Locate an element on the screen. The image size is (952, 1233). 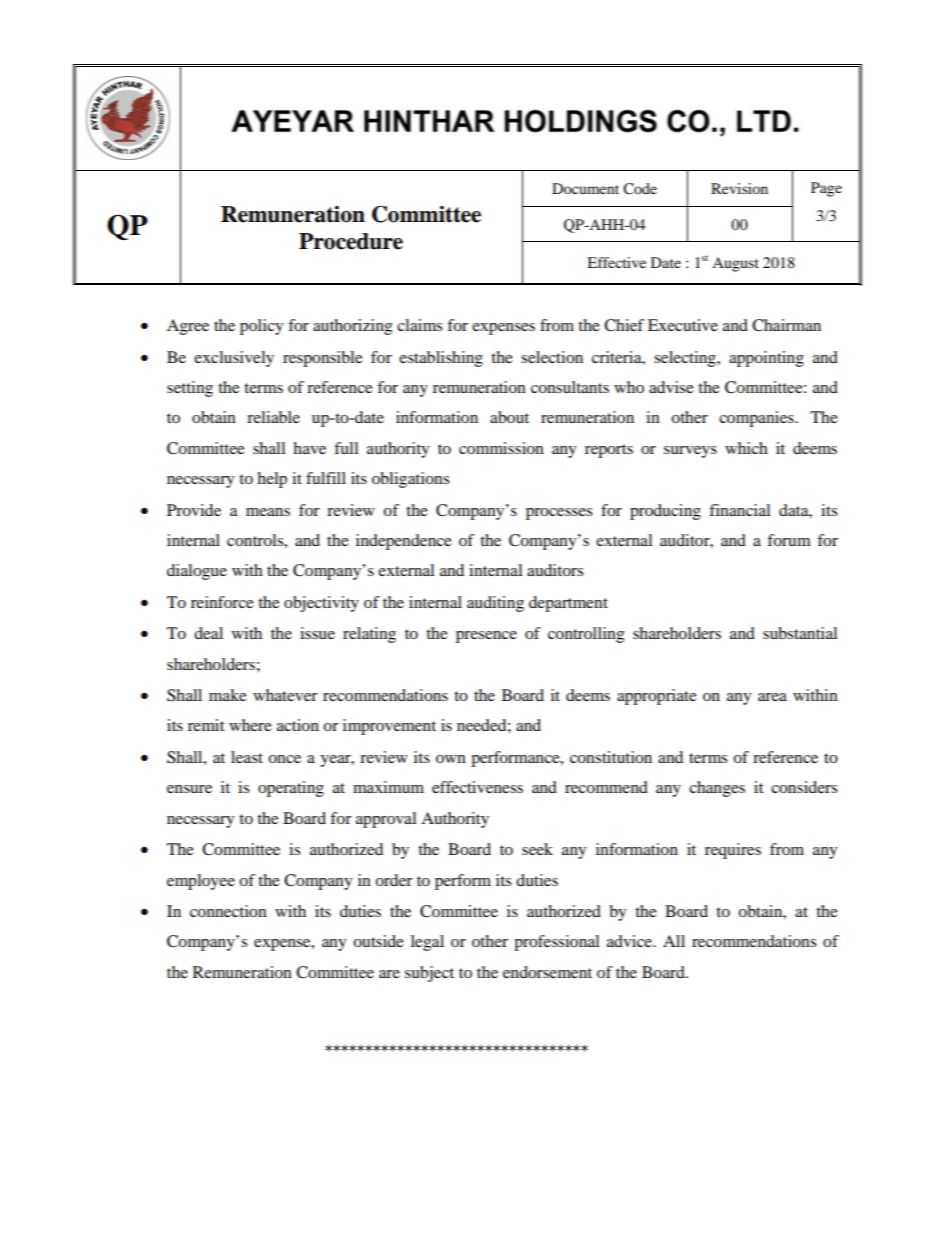
forum is located at coordinates (789, 540).
